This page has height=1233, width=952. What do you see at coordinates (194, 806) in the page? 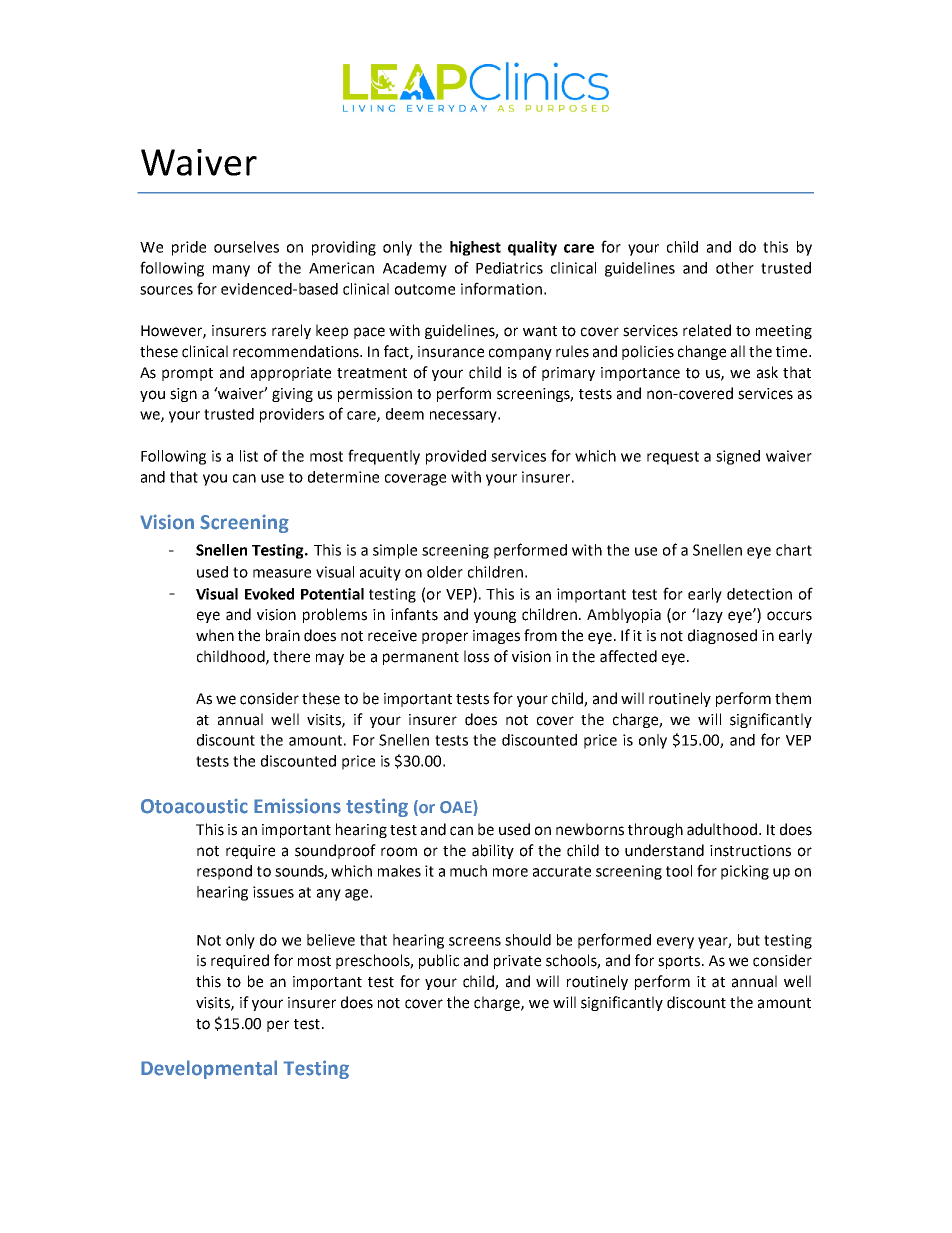
I see `Otoacoustic` at bounding box center [194, 806].
